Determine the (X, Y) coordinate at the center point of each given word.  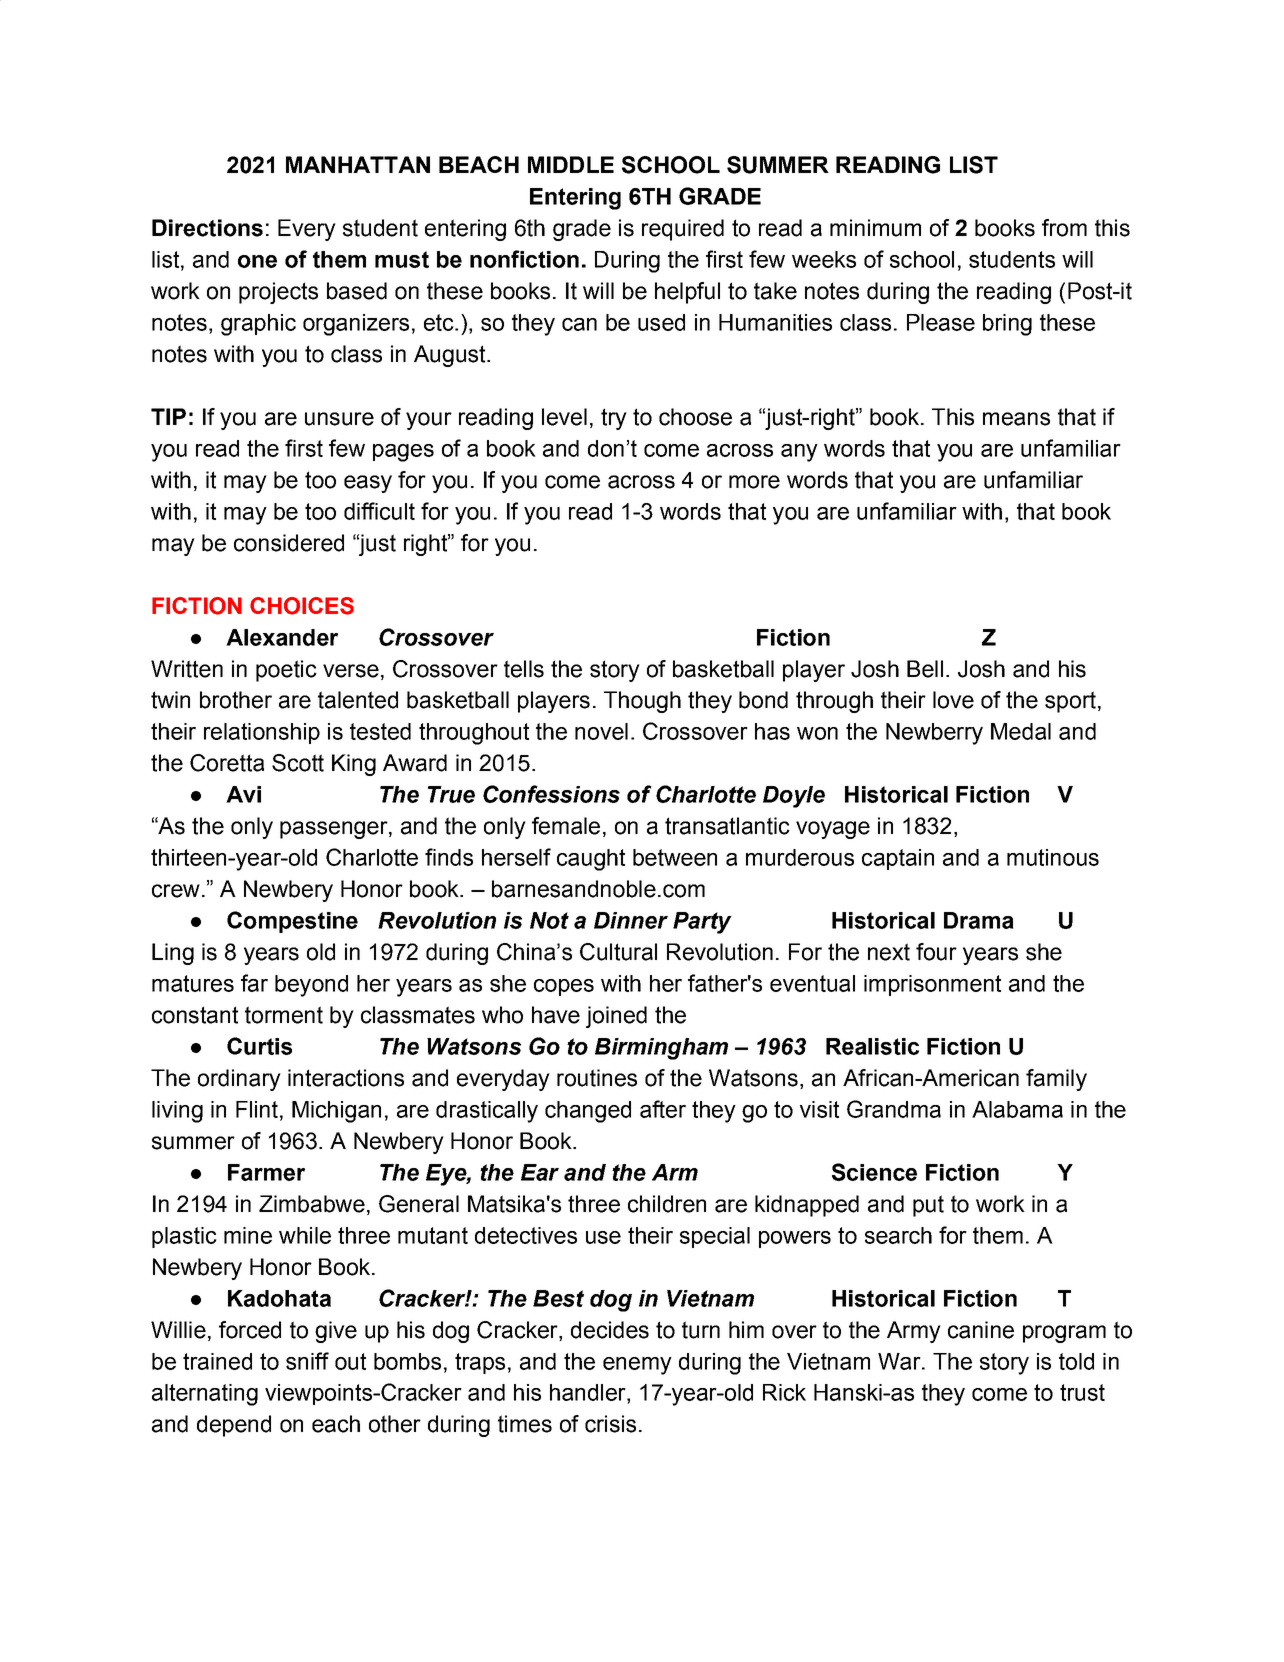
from (1064, 228)
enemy (637, 1366)
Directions (207, 228)
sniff (307, 1361)
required (683, 230)
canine (981, 1330)
